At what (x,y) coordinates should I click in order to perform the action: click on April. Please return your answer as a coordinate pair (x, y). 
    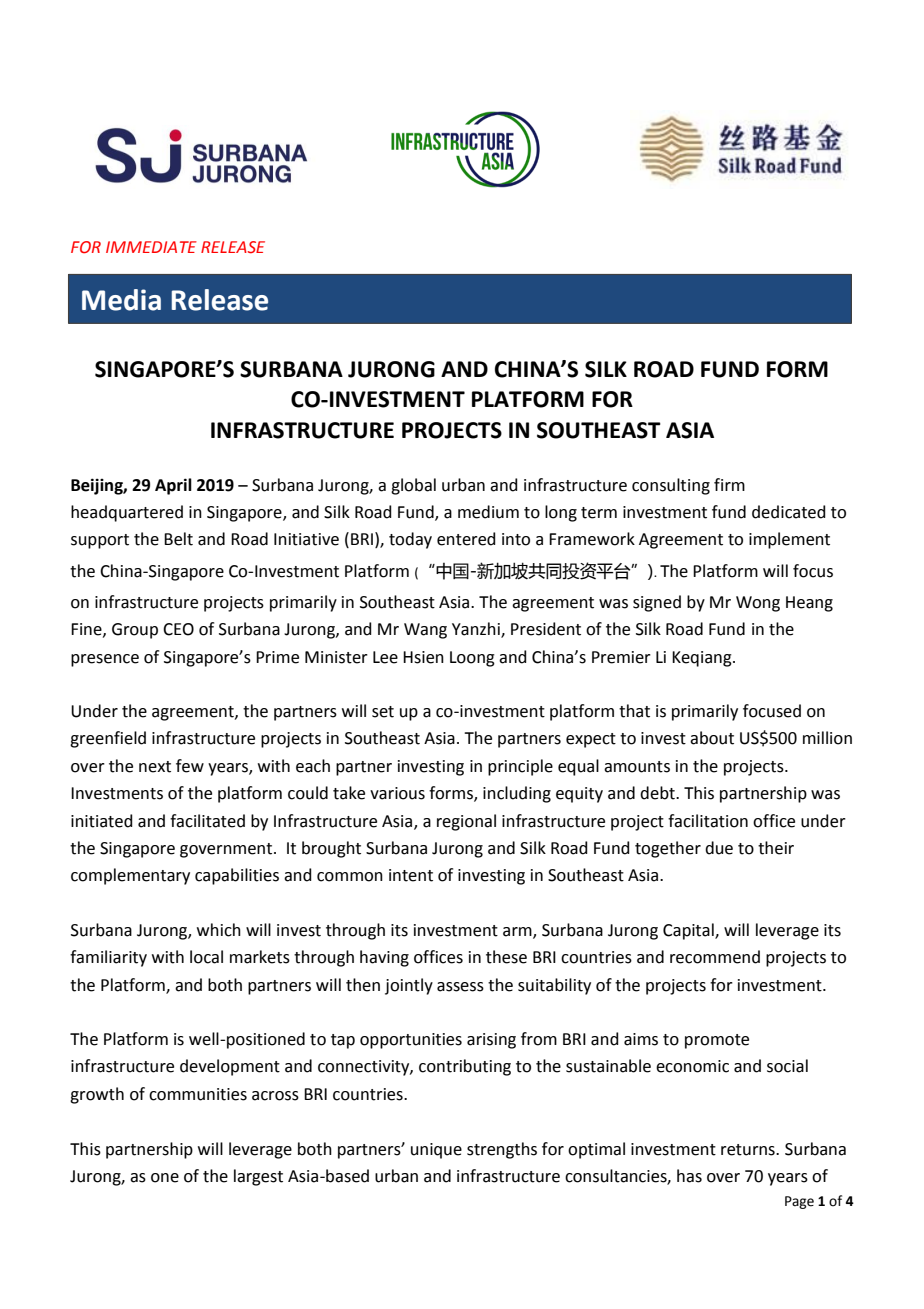
    Looking at the image, I should click on (173, 486).
